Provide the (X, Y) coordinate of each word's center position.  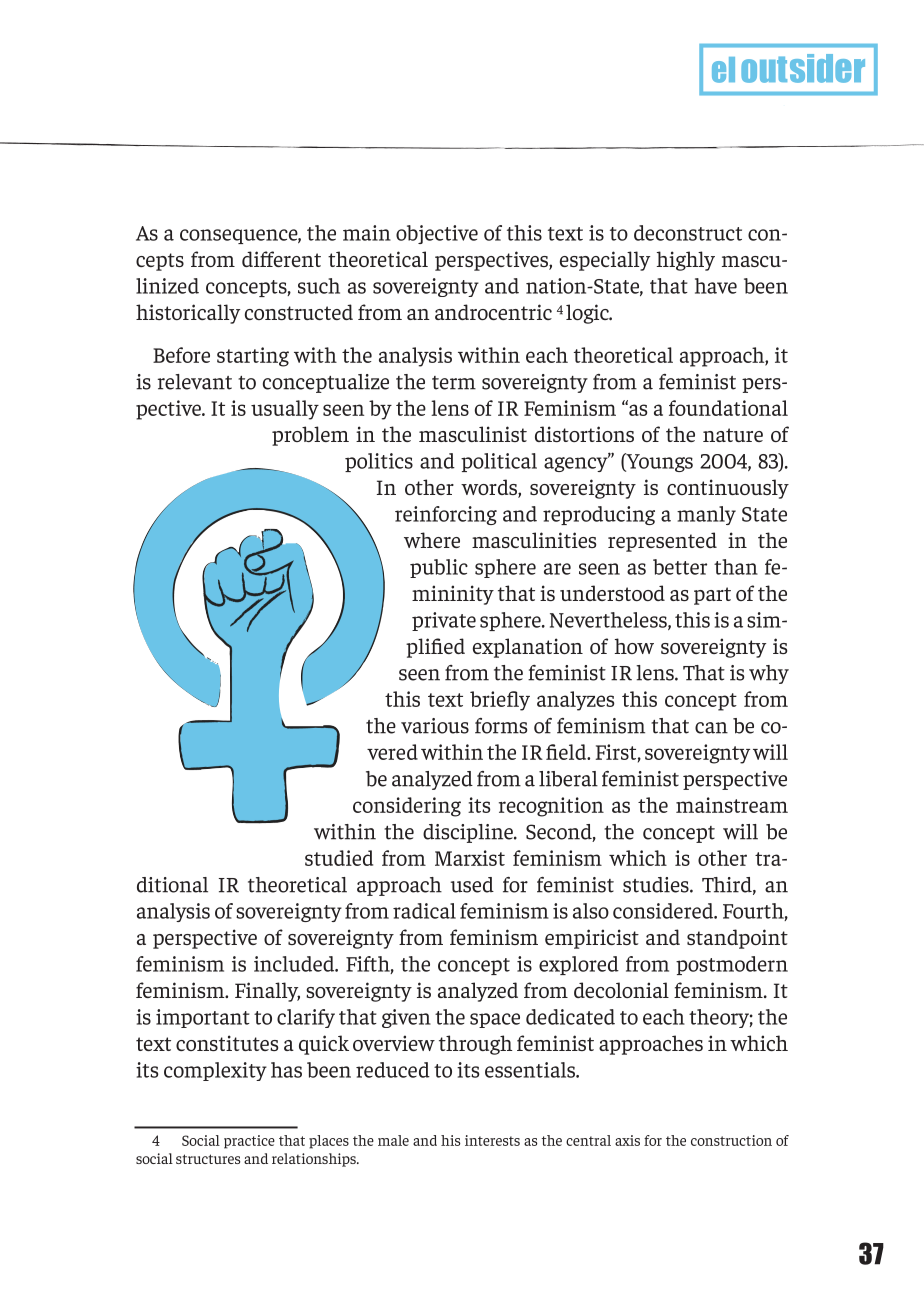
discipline (469, 833)
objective (437, 234)
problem (310, 436)
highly (686, 261)
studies (657, 885)
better (680, 567)
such (319, 286)
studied (339, 858)
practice (249, 1142)
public (439, 568)
